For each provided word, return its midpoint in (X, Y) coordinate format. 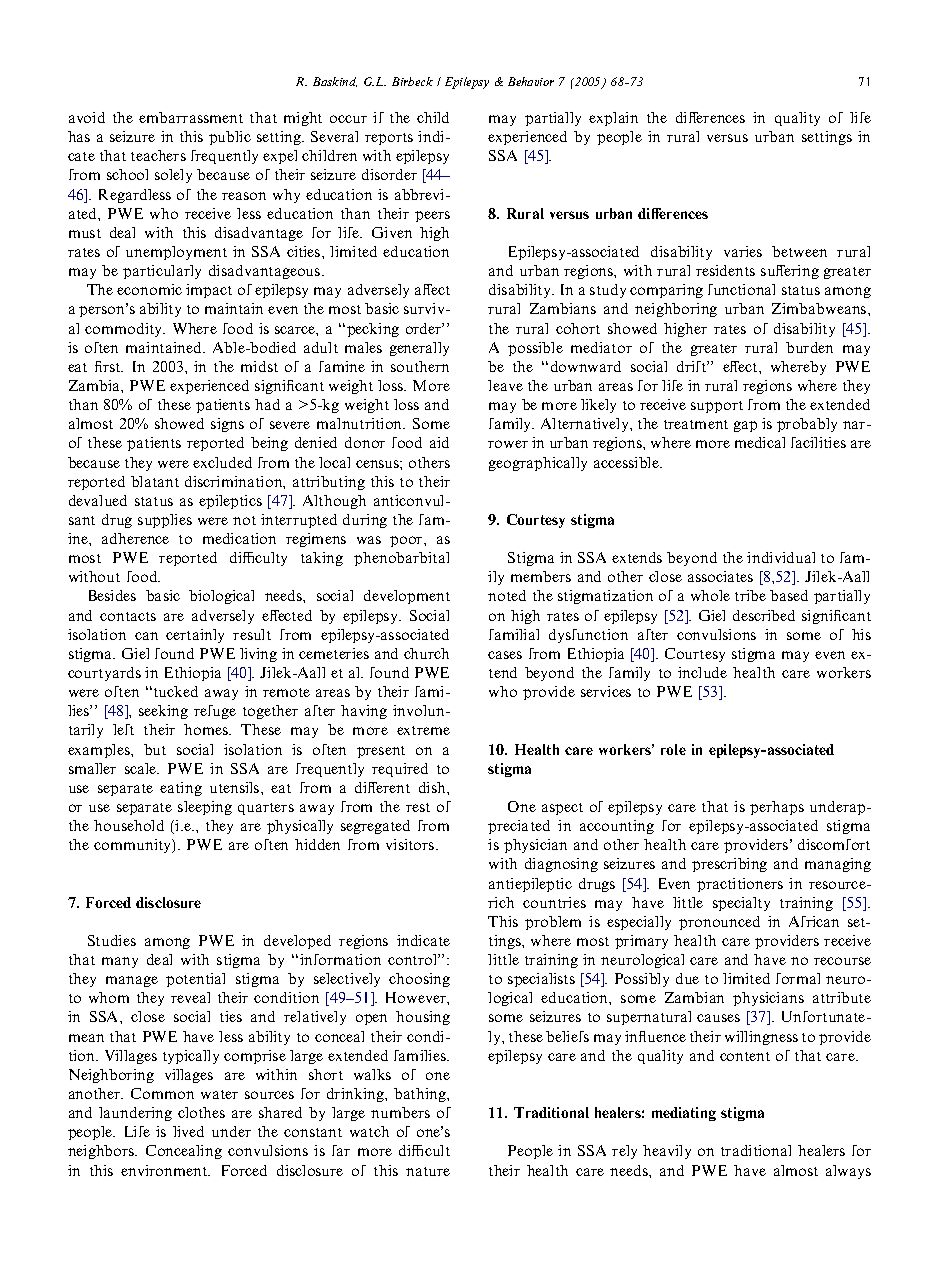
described (764, 615)
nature (428, 1171)
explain (613, 119)
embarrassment (191, 117)
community (134, 846)
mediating (684, 1114)
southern (420, 366)
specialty (741, 904)
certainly (195, 636)
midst (259, 366)
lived (188, 1131)
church (426, 653)
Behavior (531, 81)
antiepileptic (530, 885)
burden (809, 347)
